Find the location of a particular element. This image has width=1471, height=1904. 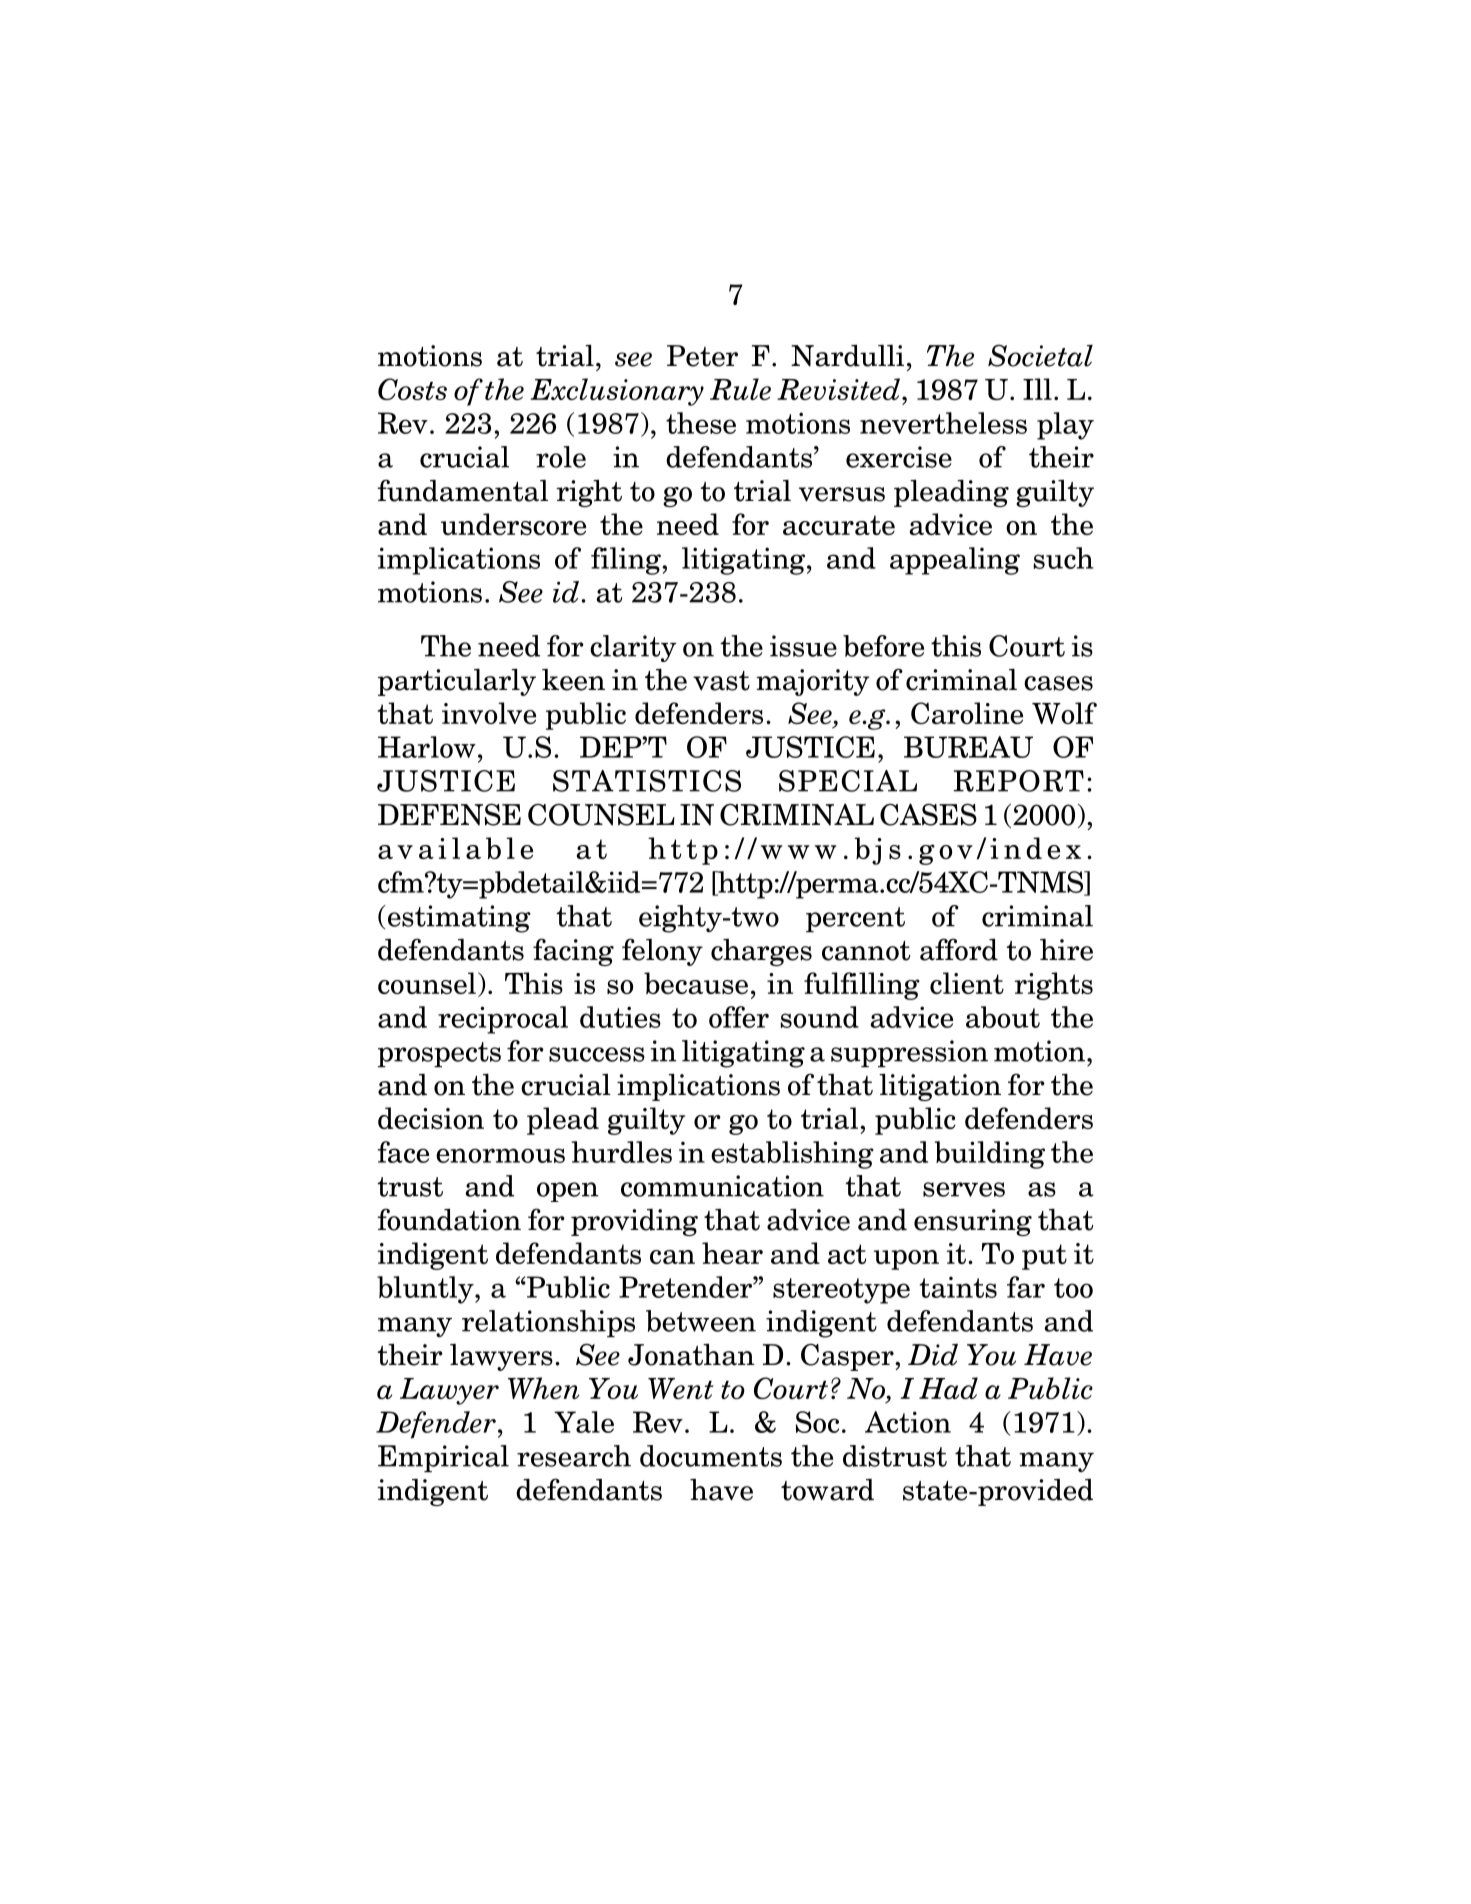

BUREAU is located at coordinates (968, 747).
